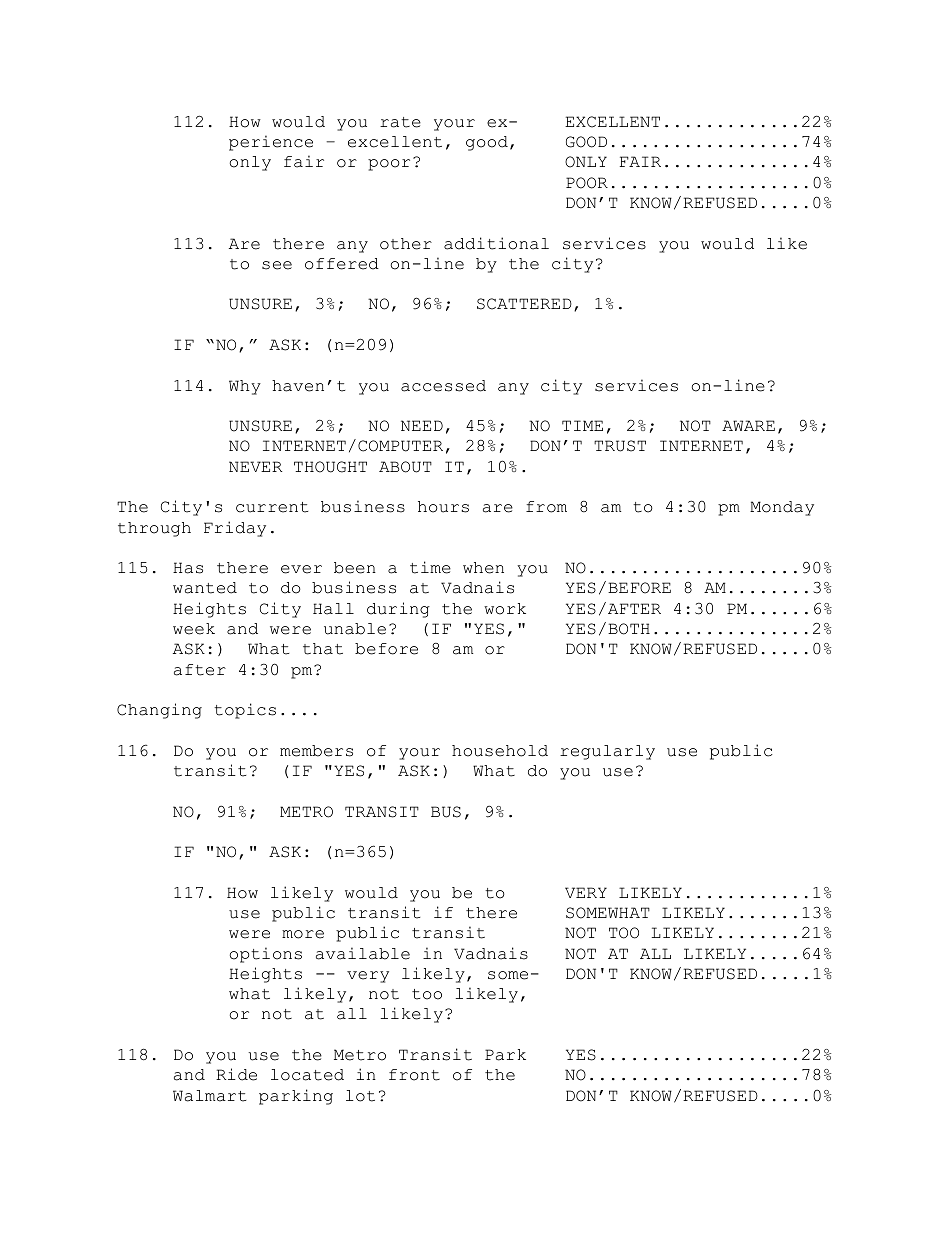 Image resolution: width=952 pixels, height=1233 pixels. What do you see at coordinates (443, 386) in the screenshot?
I see `accessed` at bounding box center [443, 386].
